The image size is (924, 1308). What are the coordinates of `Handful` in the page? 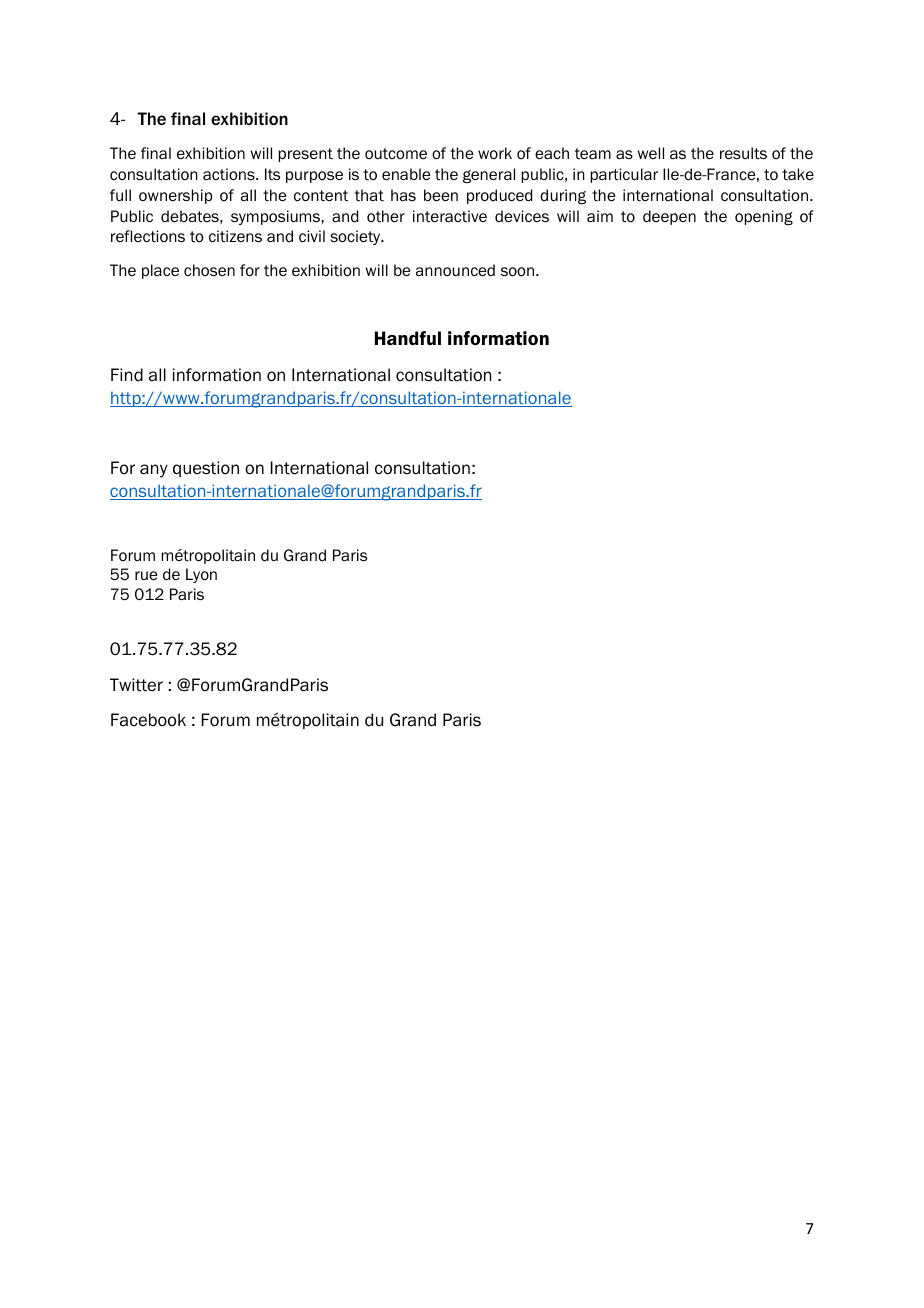 It's located at (408, 338).
